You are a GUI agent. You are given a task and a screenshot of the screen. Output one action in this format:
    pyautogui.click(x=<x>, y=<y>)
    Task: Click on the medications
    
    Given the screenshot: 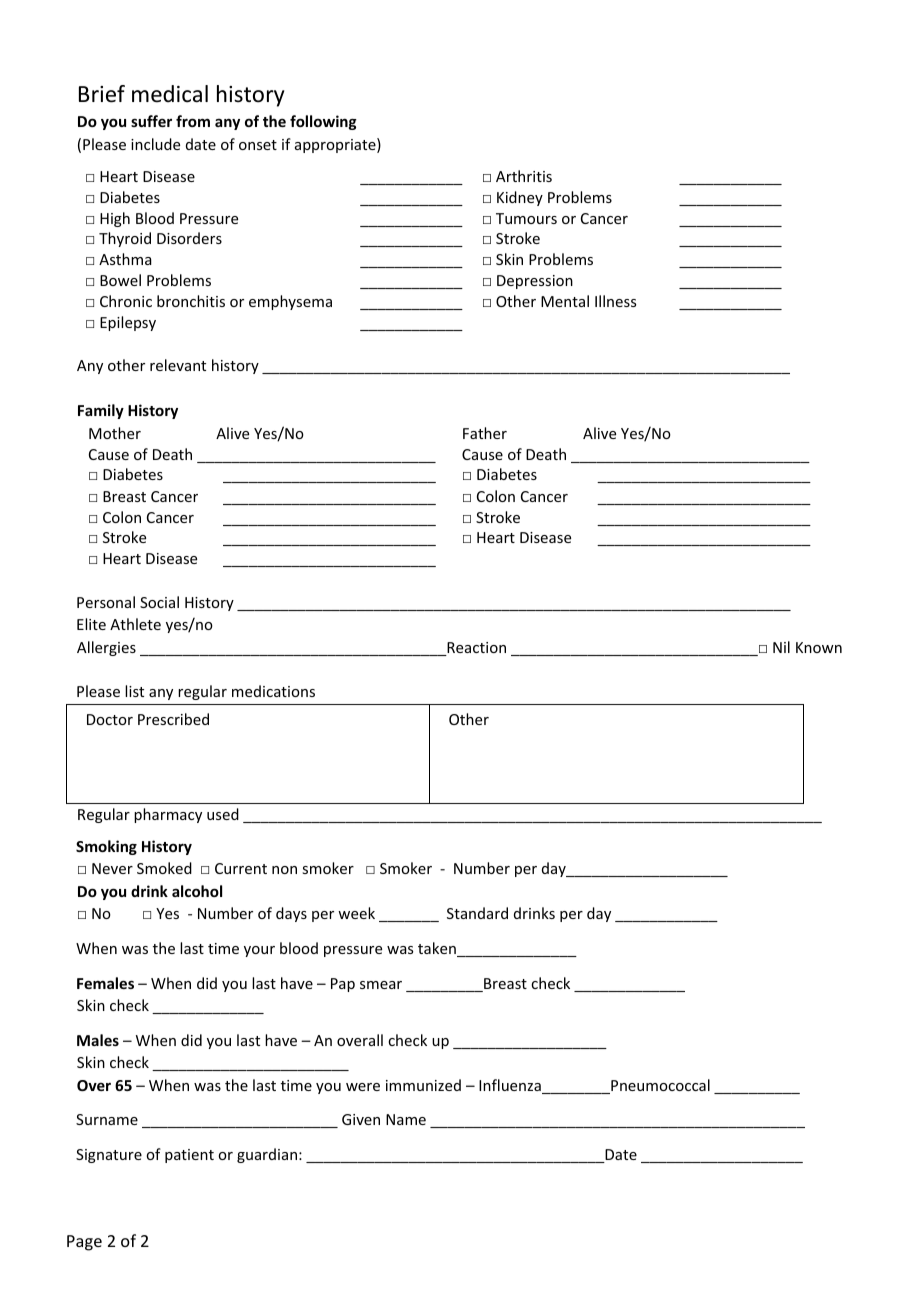 What is the action you would take?
    pyautogui.click(x=273, y=691)
